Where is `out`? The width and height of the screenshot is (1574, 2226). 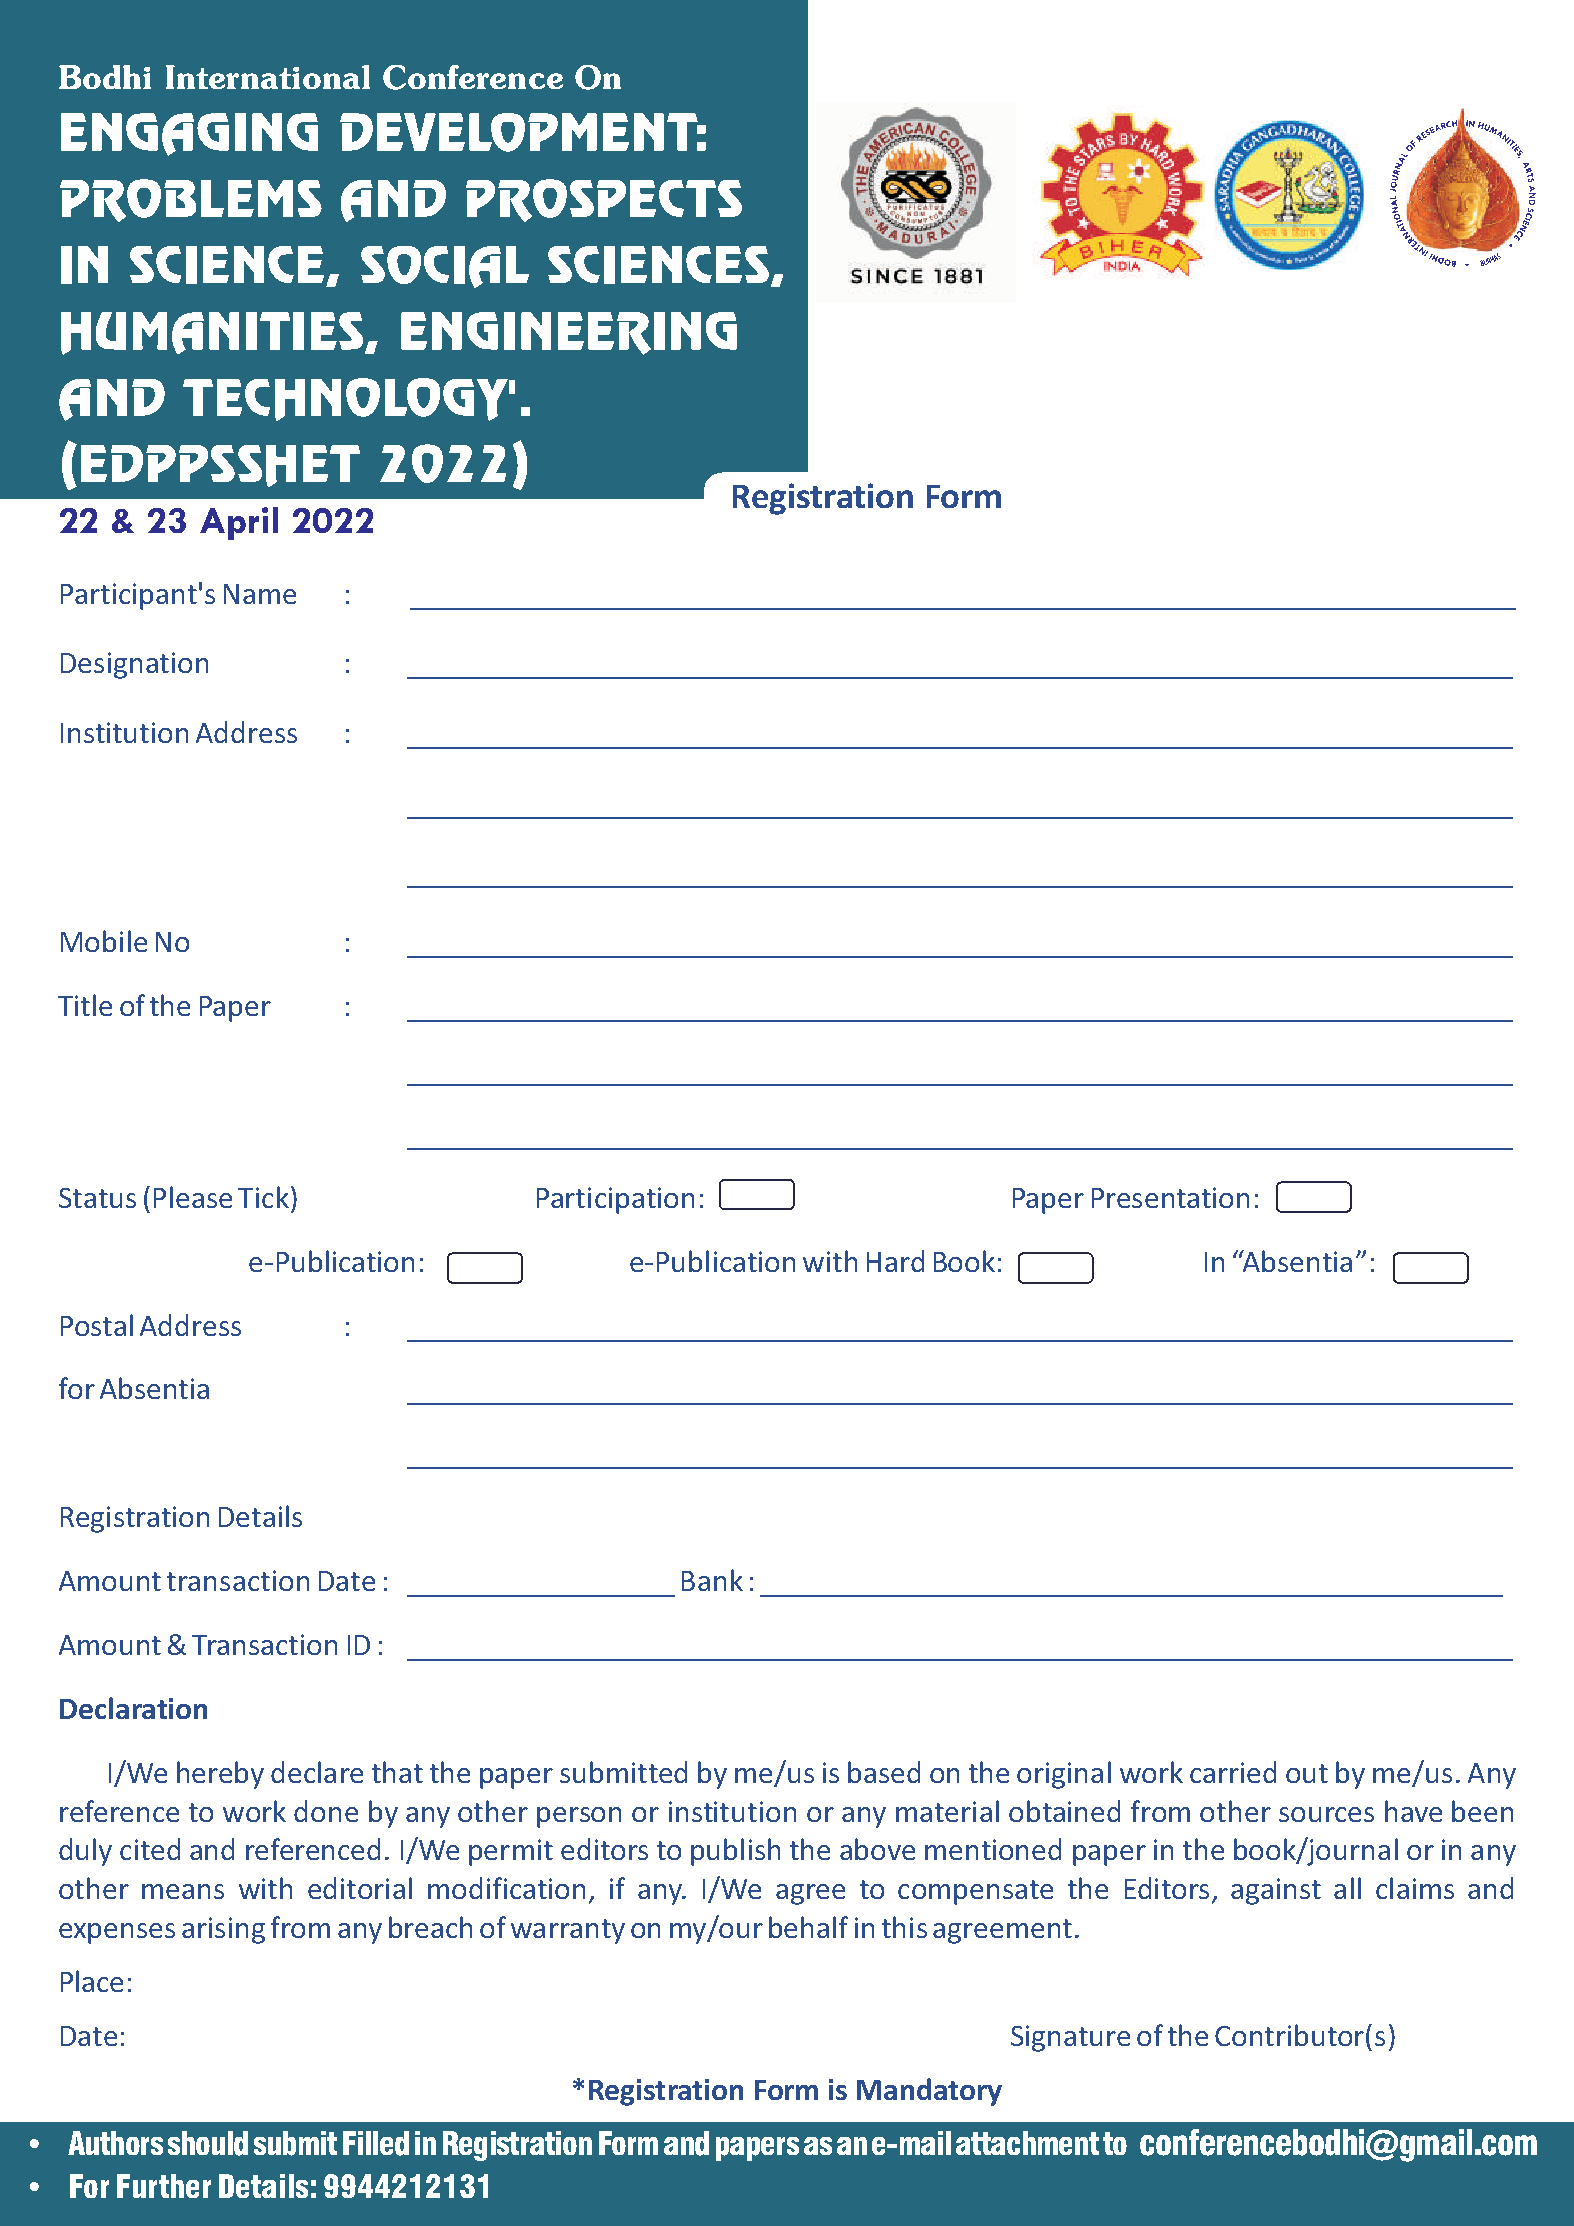
out is located at coordinates (1307, 1773).
